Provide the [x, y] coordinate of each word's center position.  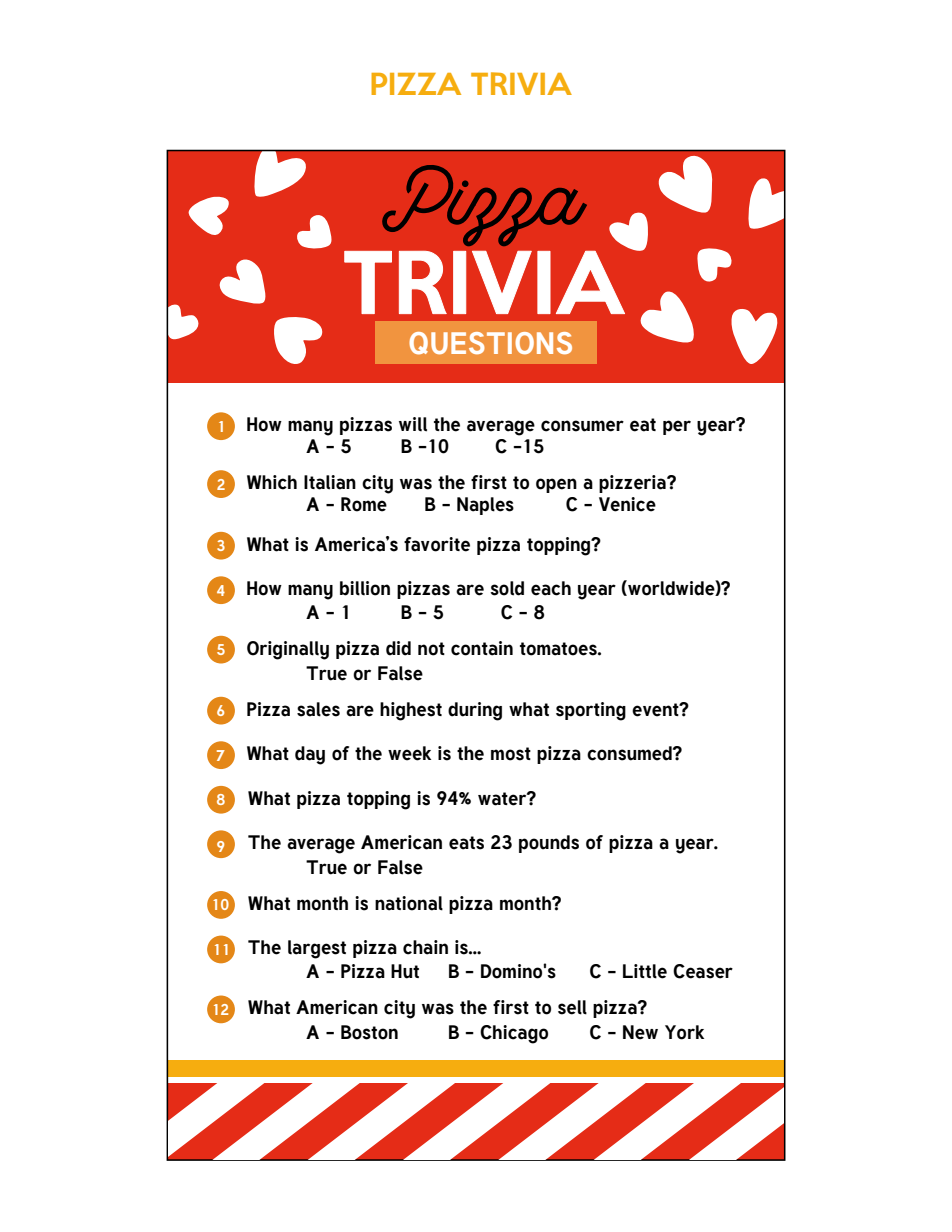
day [310, 755]
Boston [369, 1032]
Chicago [514, 1034]
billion [365, 588]
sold [507, 588]
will [413, 424]
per [677, 427]
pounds [549, 844]
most [511, 754]
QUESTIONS [490, 343]
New [640, 1032]
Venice [627, 504]
